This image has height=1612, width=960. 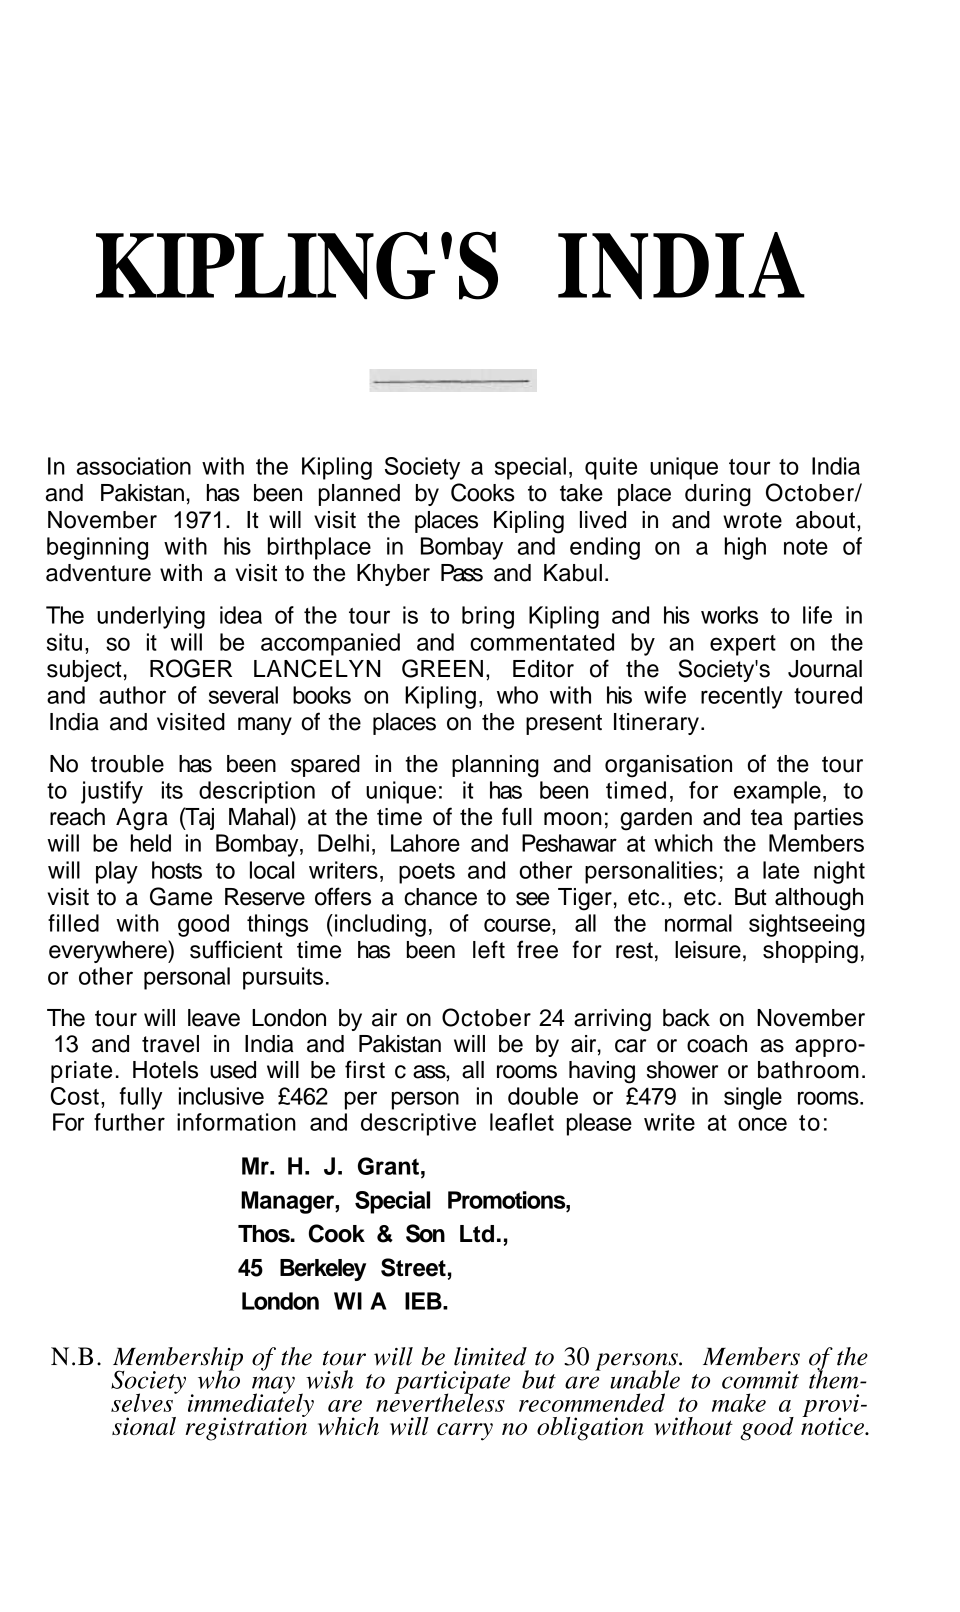 I want to click on during, so click(x=718, y=495).
